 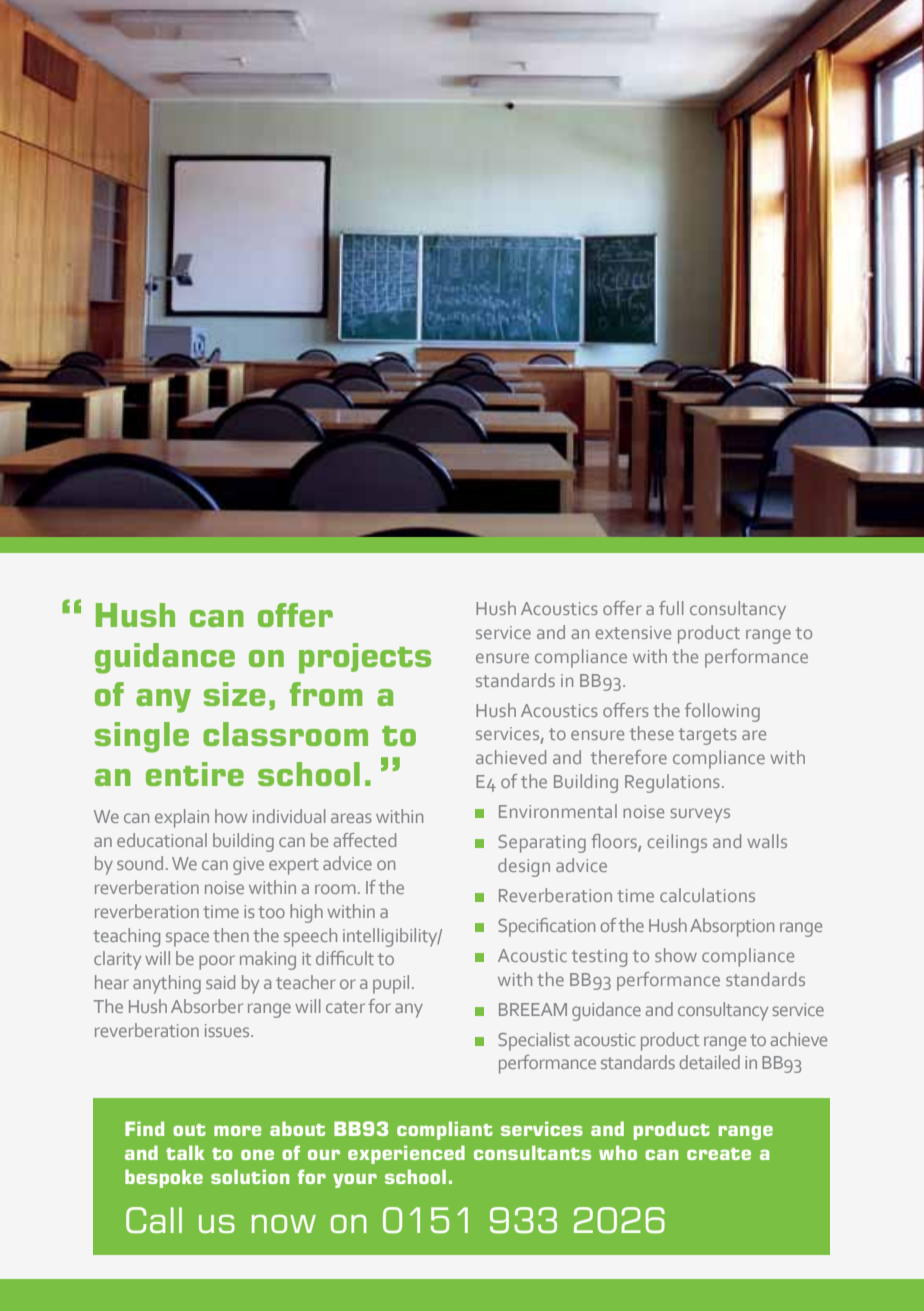 I want to click on Specialist, so click(x=534, y=1041).
